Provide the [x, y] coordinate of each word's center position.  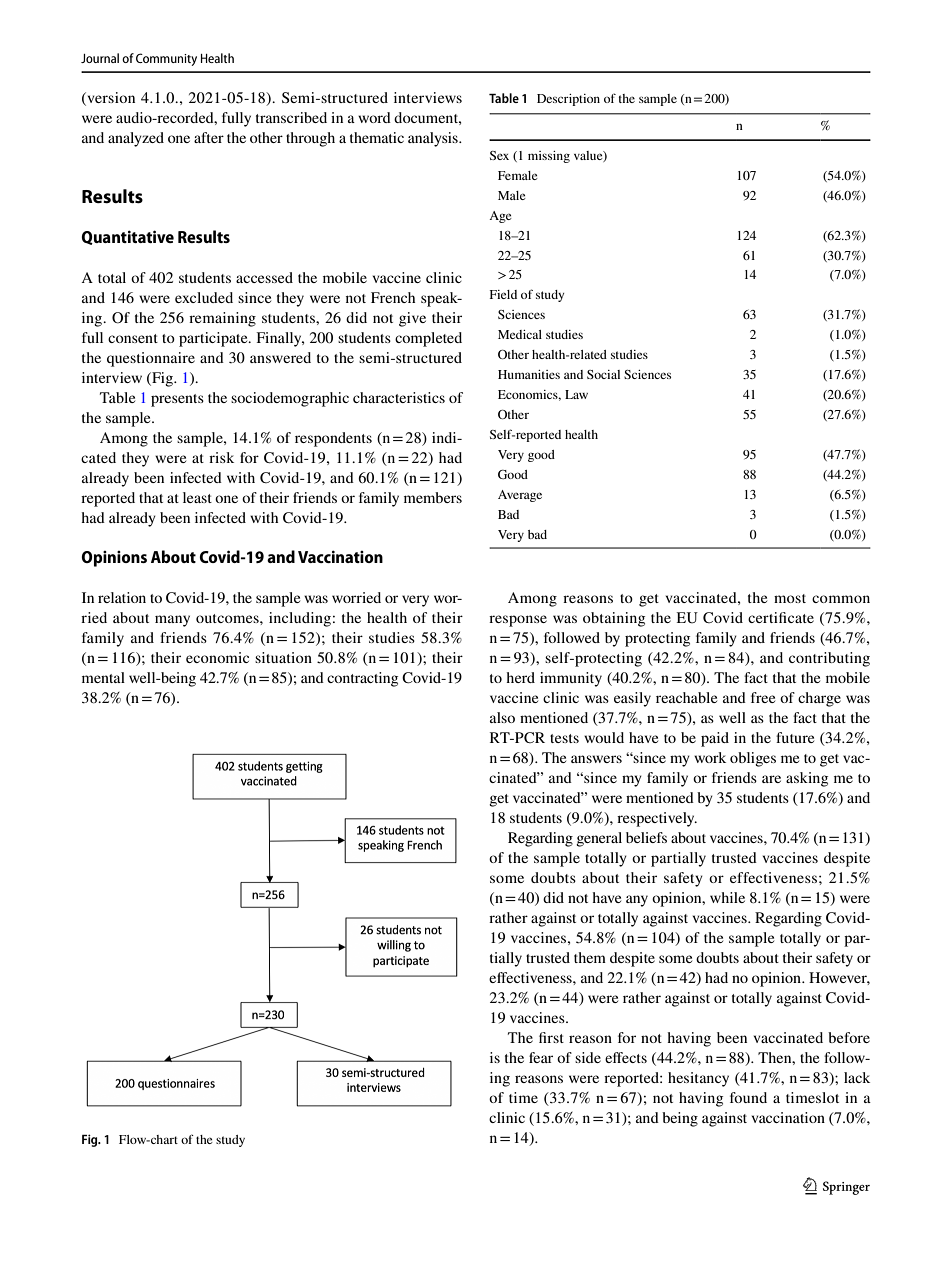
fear [541, 1057]
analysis [434, 139]
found [748, 1097]
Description [568, 100]
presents [177, 400]
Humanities [529, 374]
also [502, 717]
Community [166, 59]
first [551, 1037]
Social [603, 374]
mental [103, 677]
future [795, 737]
